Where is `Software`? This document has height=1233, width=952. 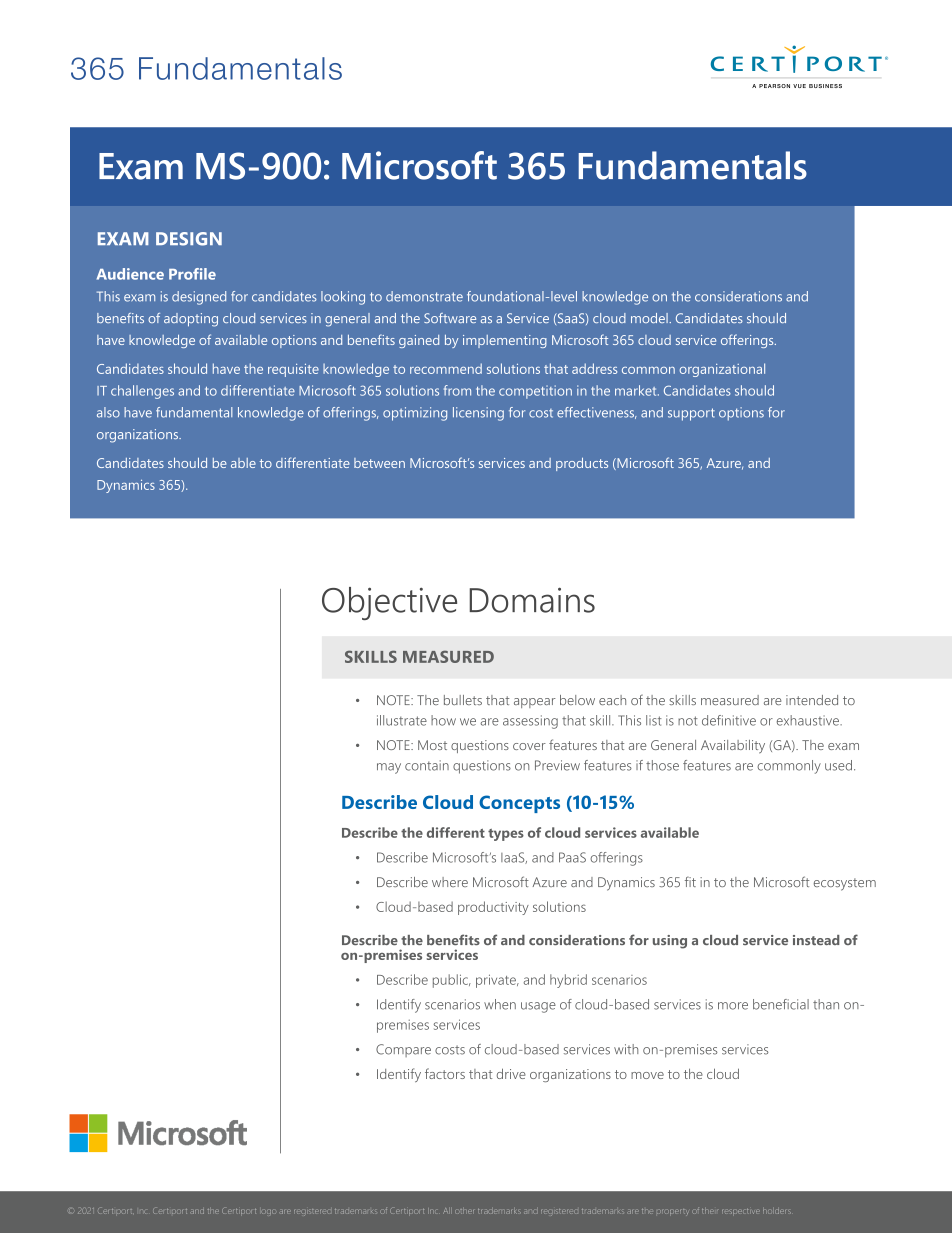 Software is located at coordinates (450, 318).
